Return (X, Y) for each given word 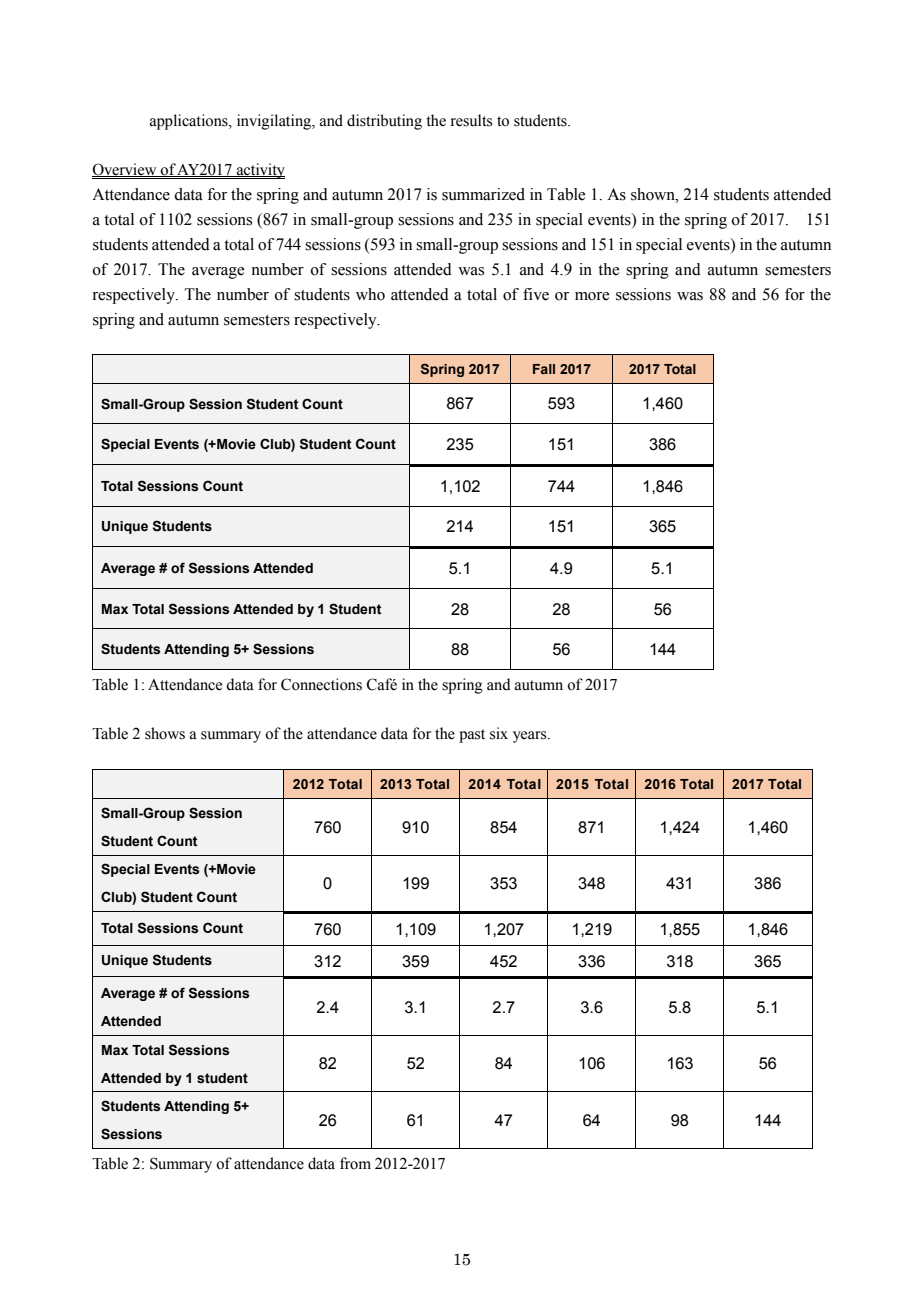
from (355, 1163)
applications (190, 122)
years (531, 737)
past (472, 736)
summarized (483, 194)
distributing (384, 122)
